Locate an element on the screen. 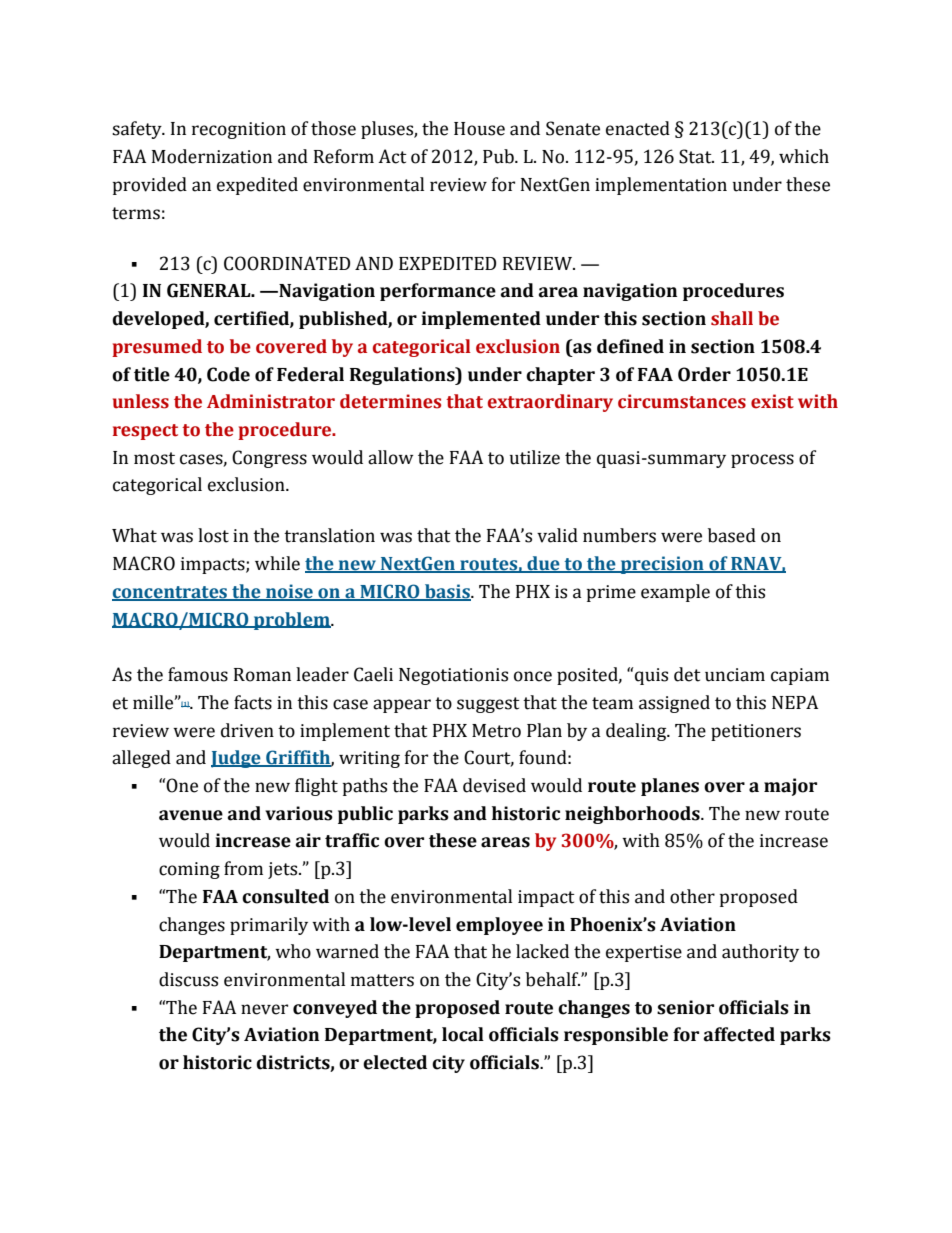  process is located at coordinates (762, 461).
